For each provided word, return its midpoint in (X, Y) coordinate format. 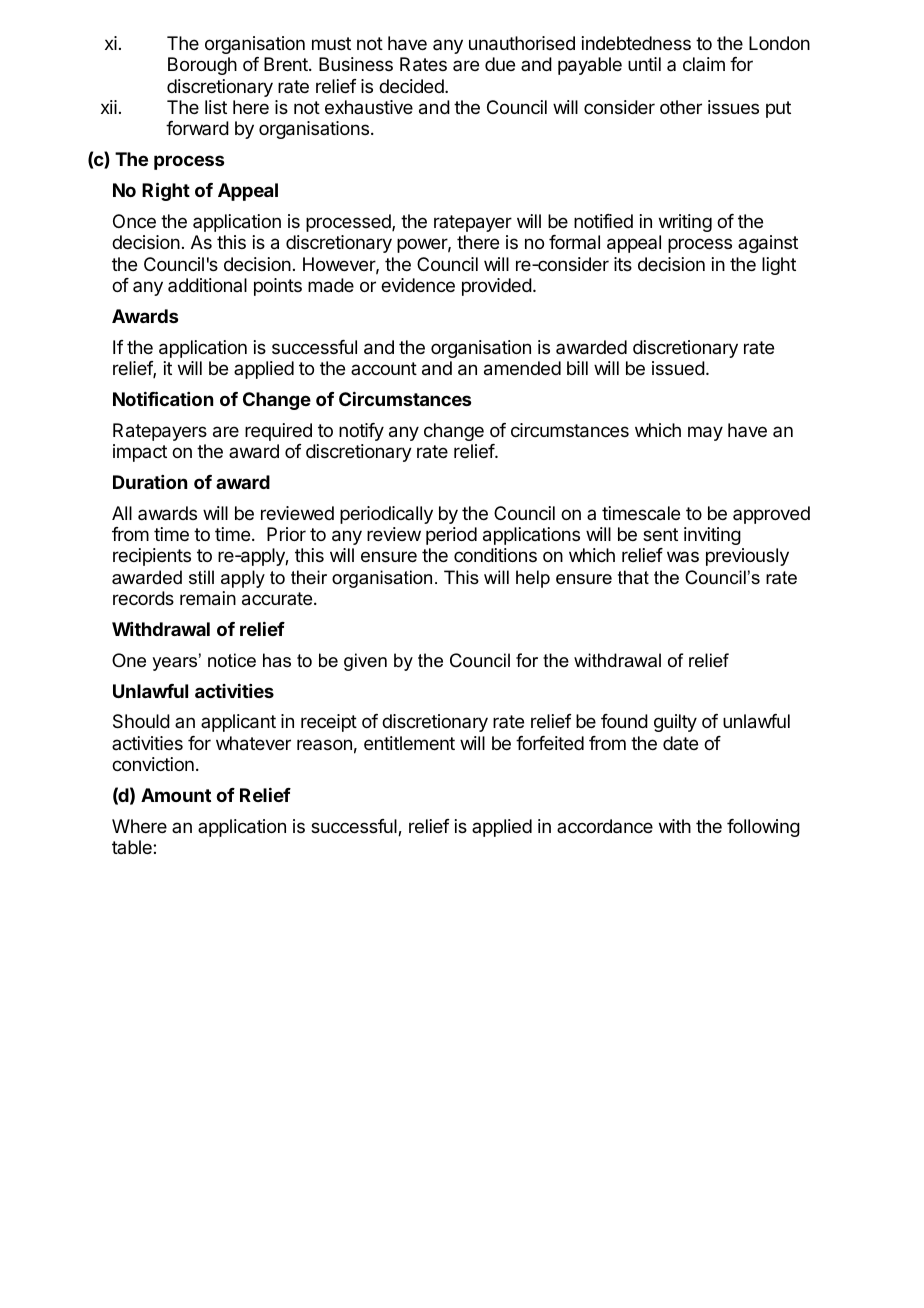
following (763, 828)
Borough (202, 66)
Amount (176, 795)
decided (412, 86)
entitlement (409, 743)
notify (361, 432)
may (705, 433)
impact (140, 453)
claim (704, 64)
